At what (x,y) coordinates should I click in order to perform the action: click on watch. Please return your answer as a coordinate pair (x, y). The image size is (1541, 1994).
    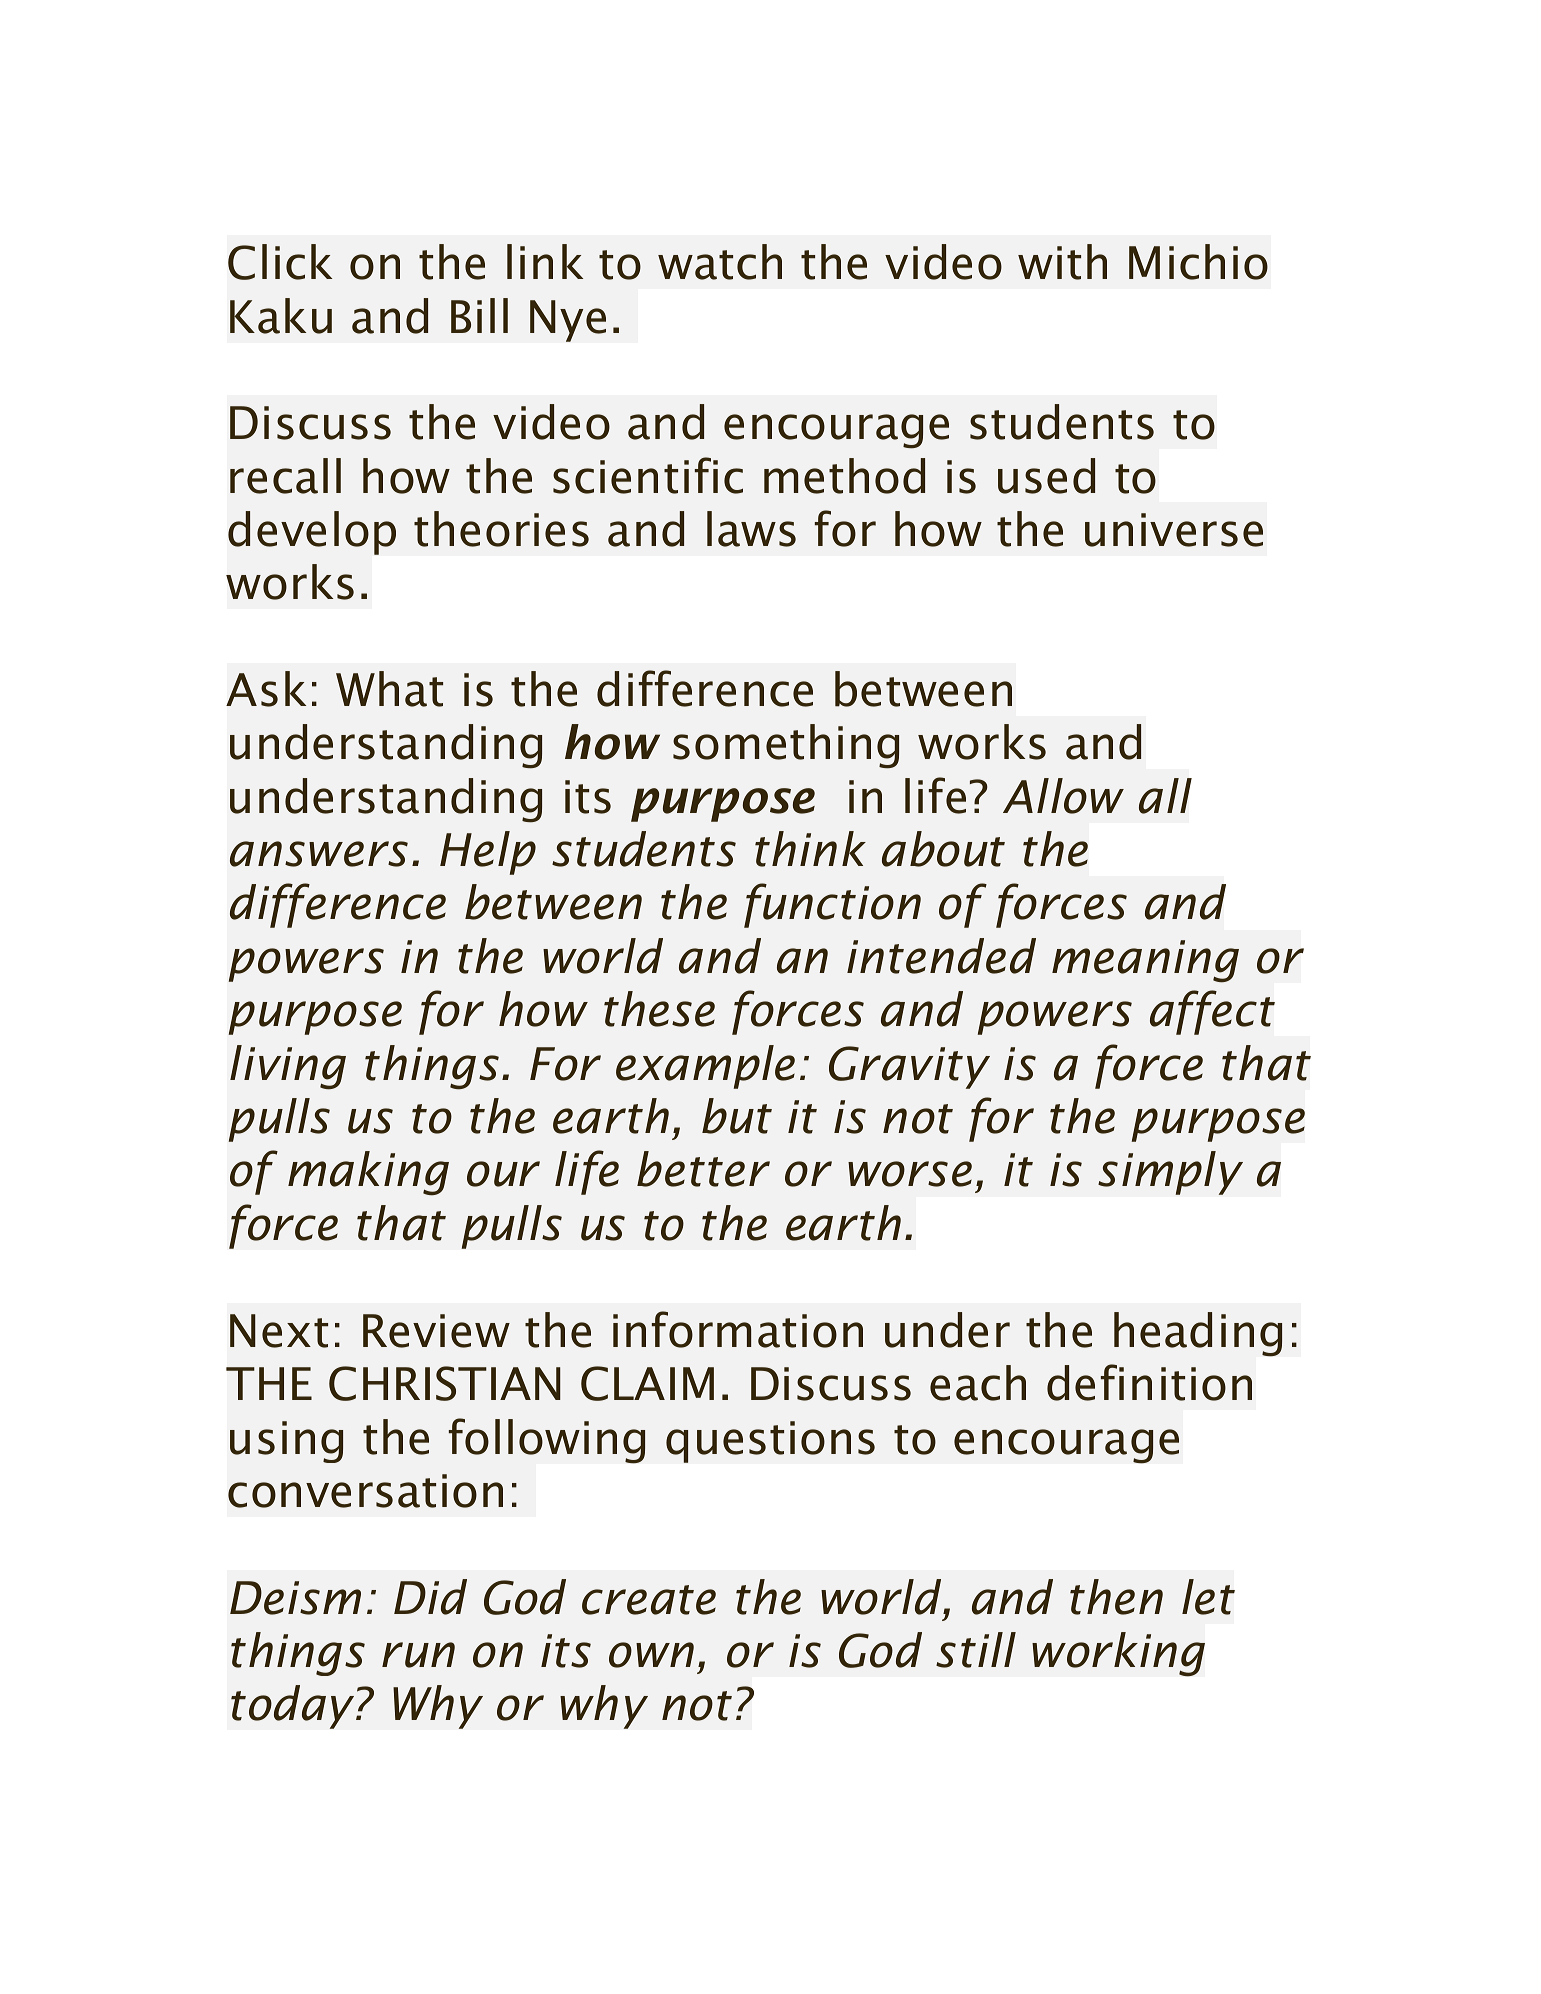
    Looking at the image, I should click on (720, 262).
